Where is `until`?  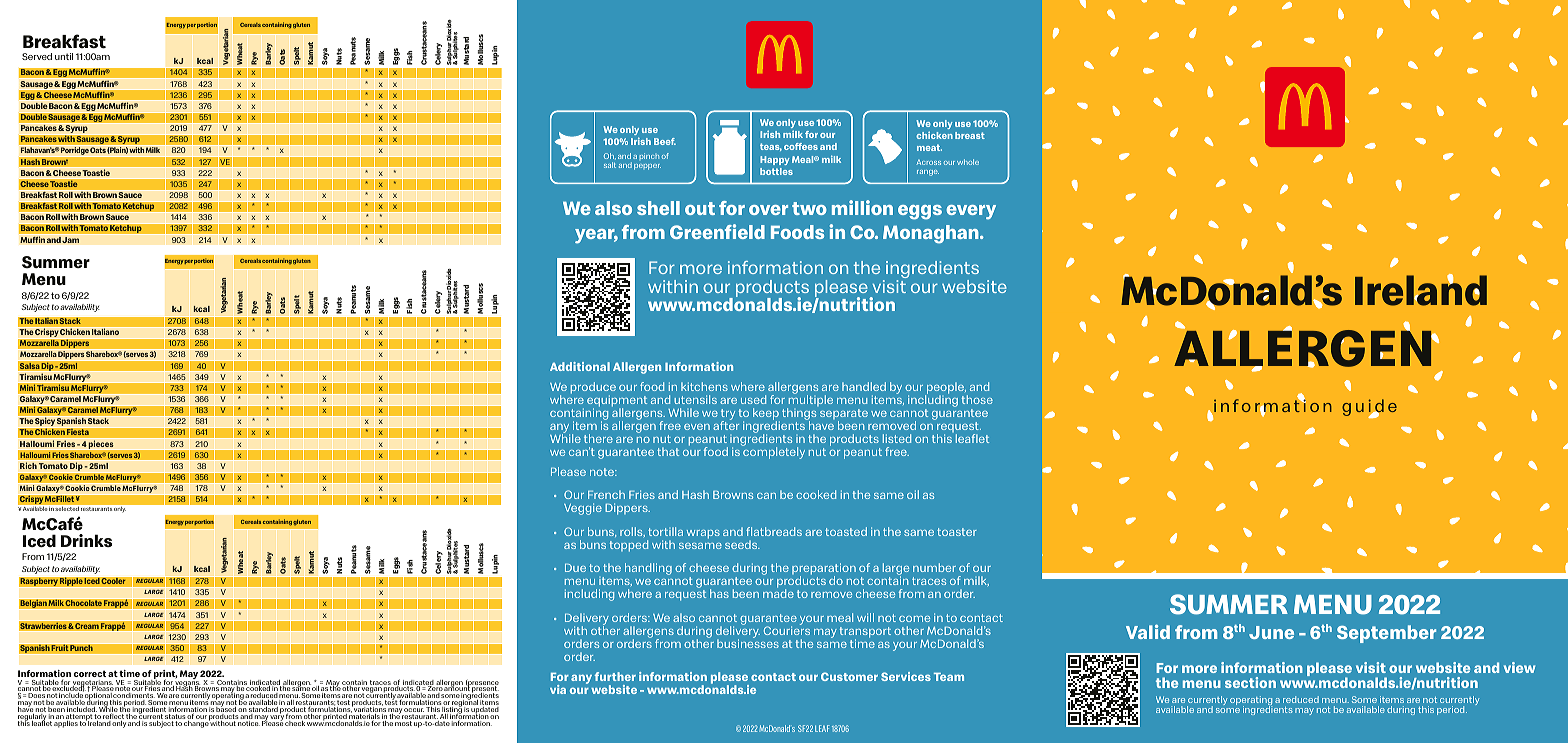
until is located at coordinates (64, 56).
